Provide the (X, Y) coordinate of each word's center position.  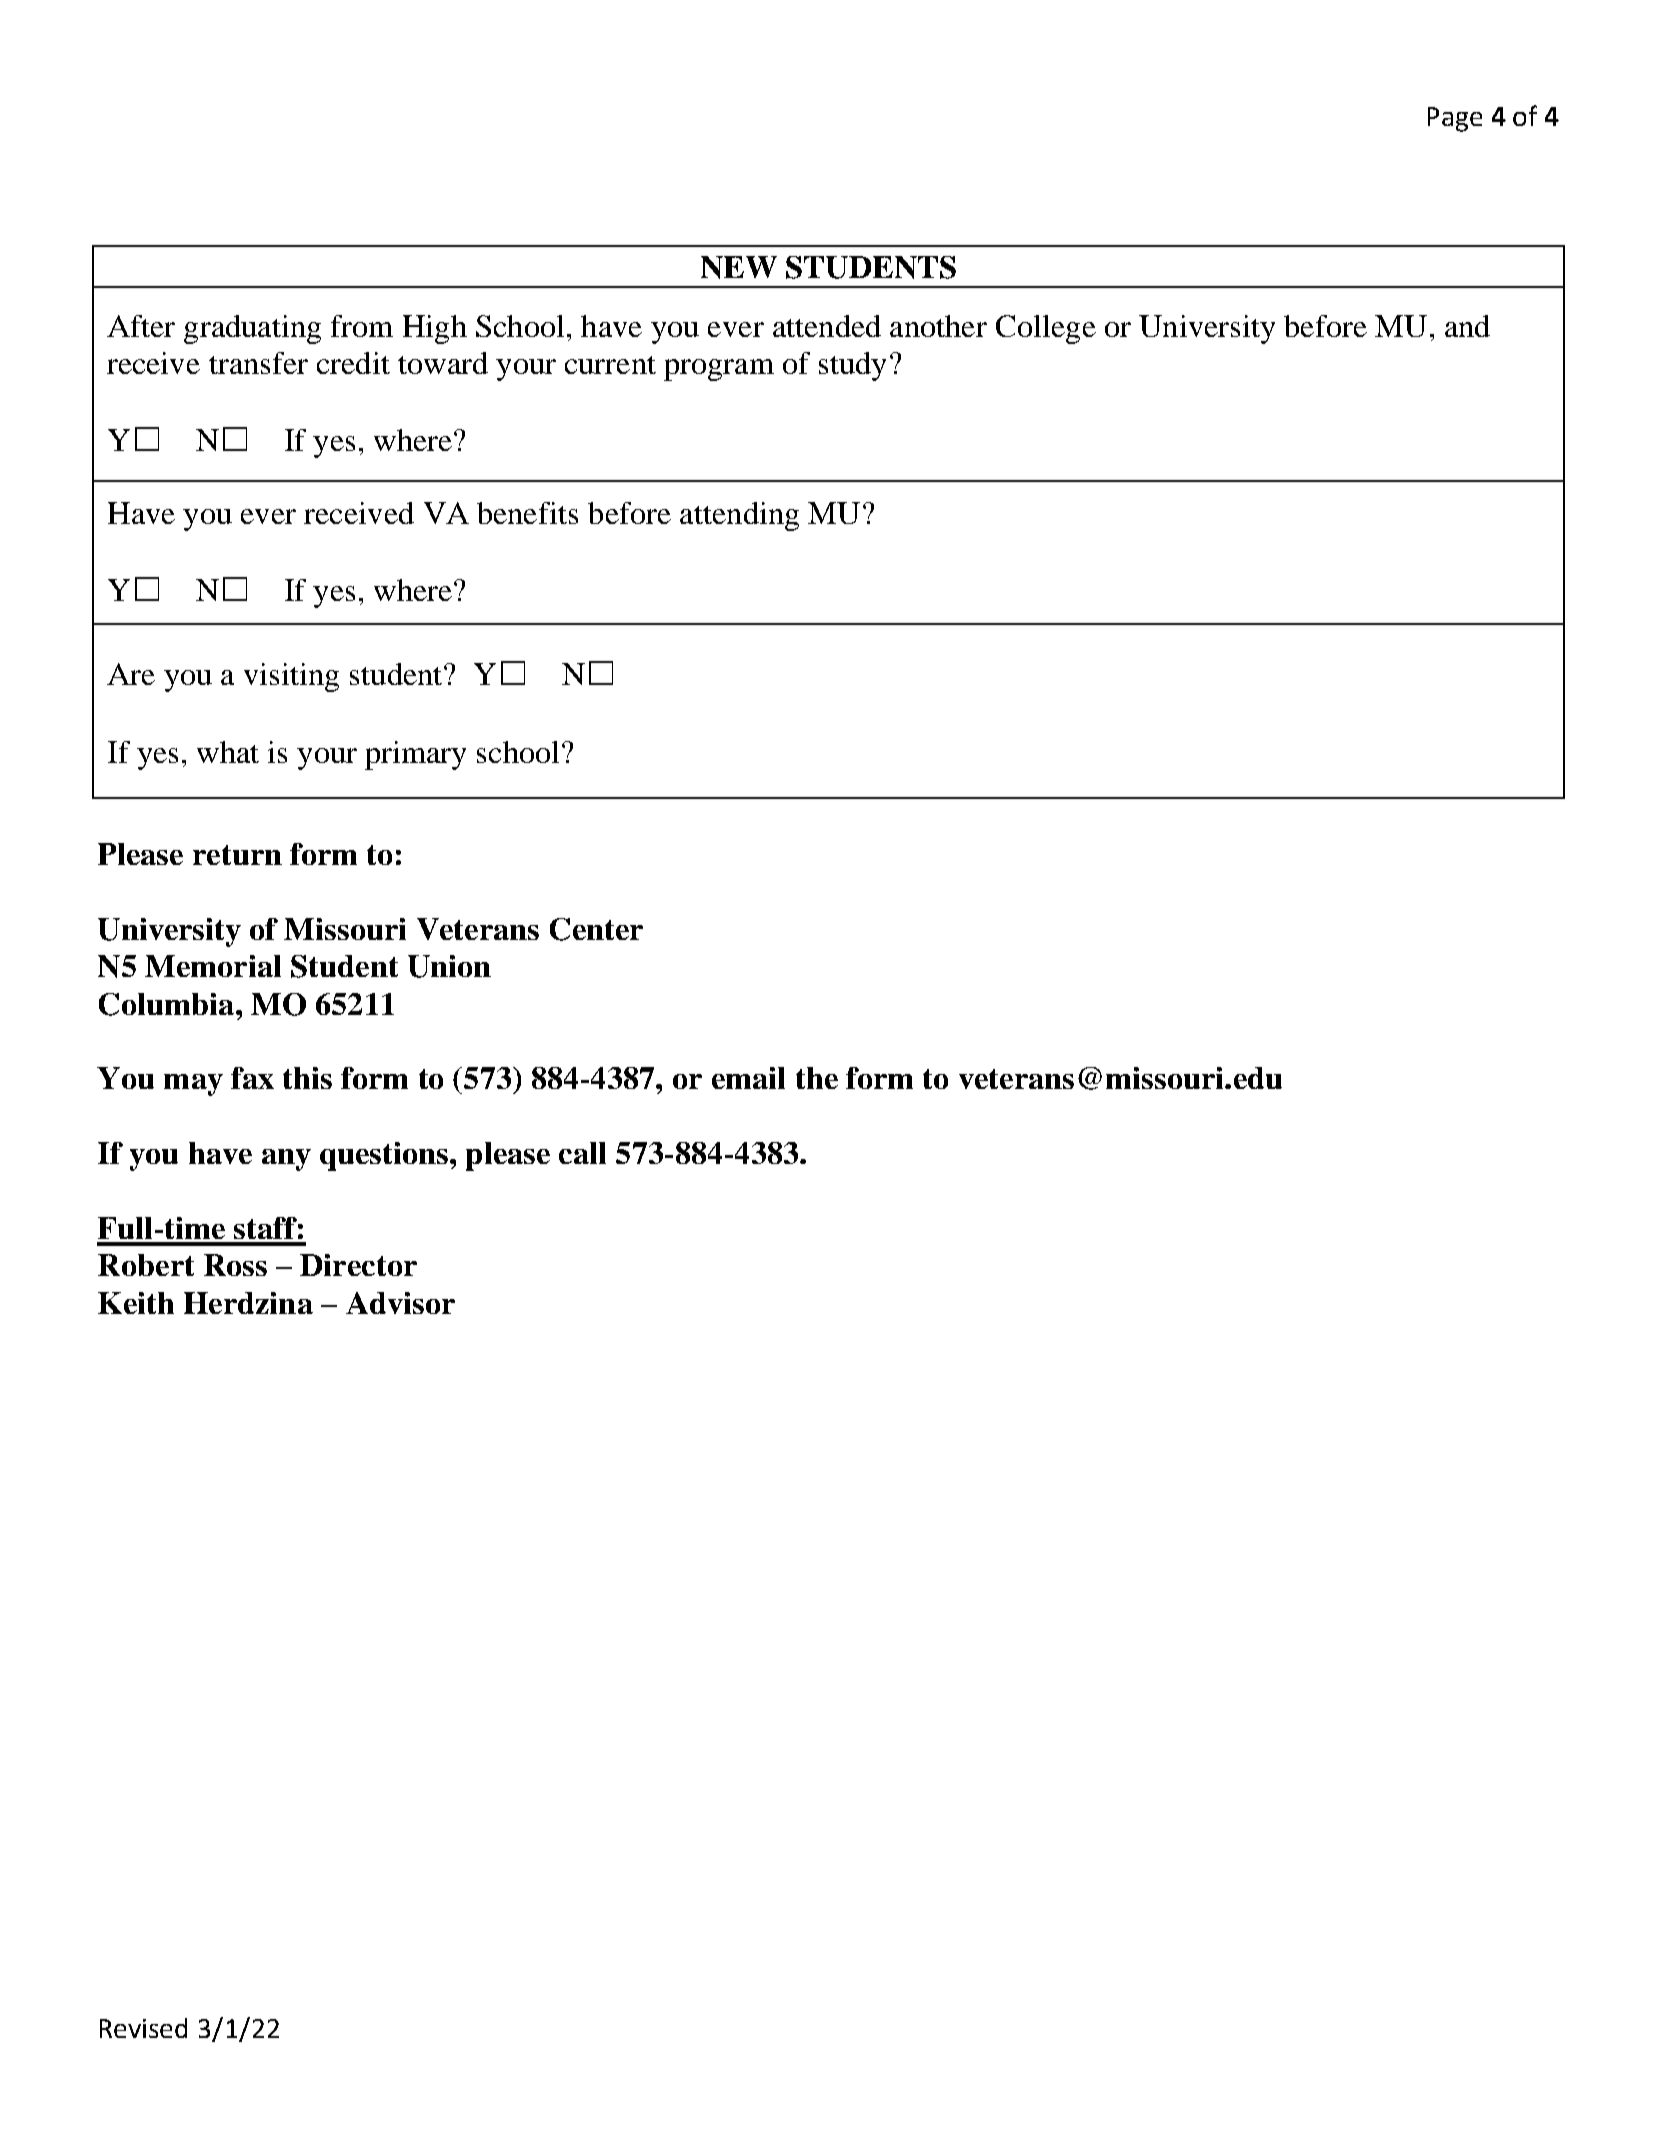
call (582, 1153)
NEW (739, 267)
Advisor (400, 1303)
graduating (252, 329)
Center (596, 929)
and (1467, 326)
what (228, 752)
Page (1455, 119)
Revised (143, 2028)
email (748, 1078)
